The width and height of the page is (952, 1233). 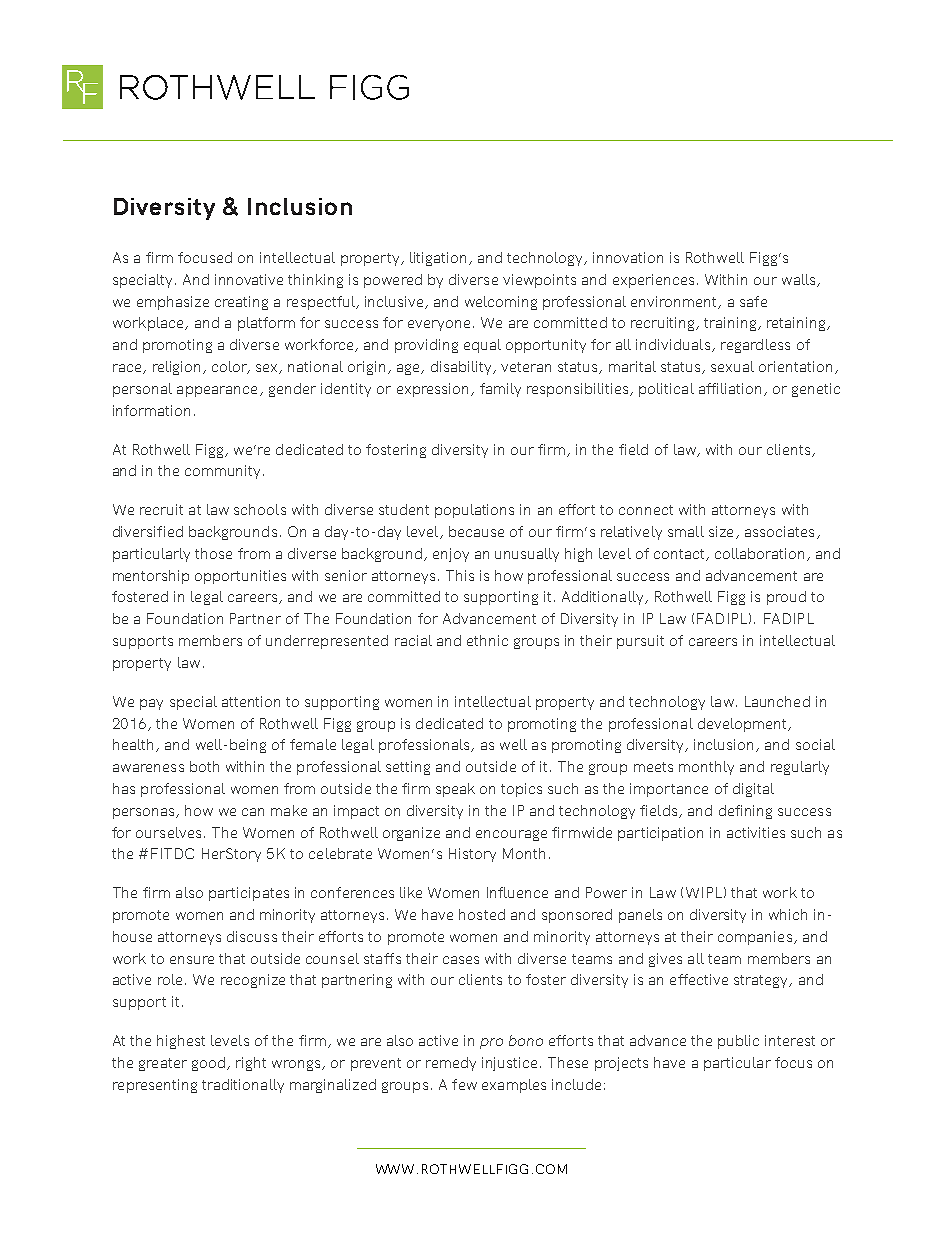 What do you see at coordinates (249, 279) in the page?
I see `innovative` at bounding box center [249, 279].
